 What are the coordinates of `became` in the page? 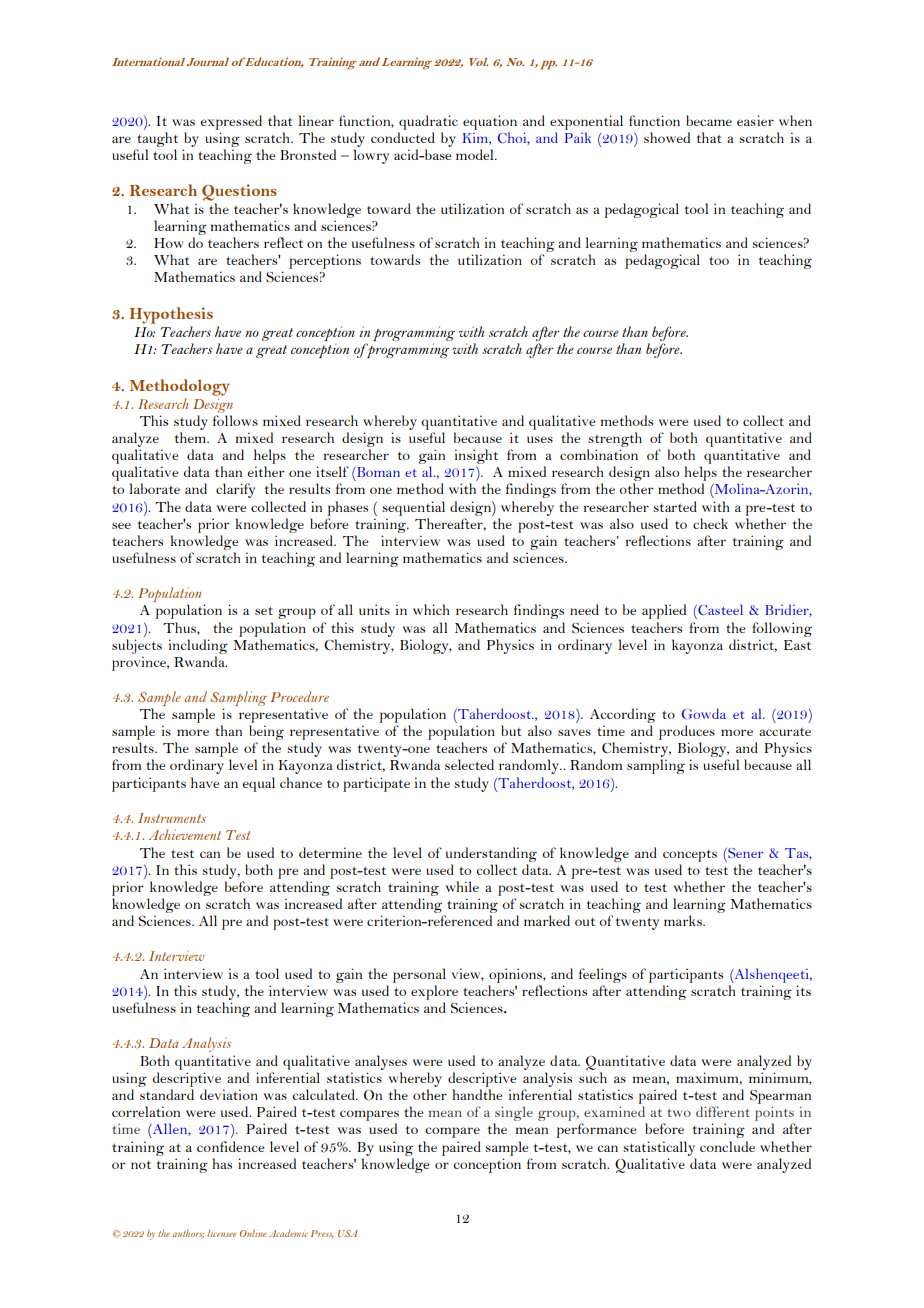 It's located at (709, 120).
